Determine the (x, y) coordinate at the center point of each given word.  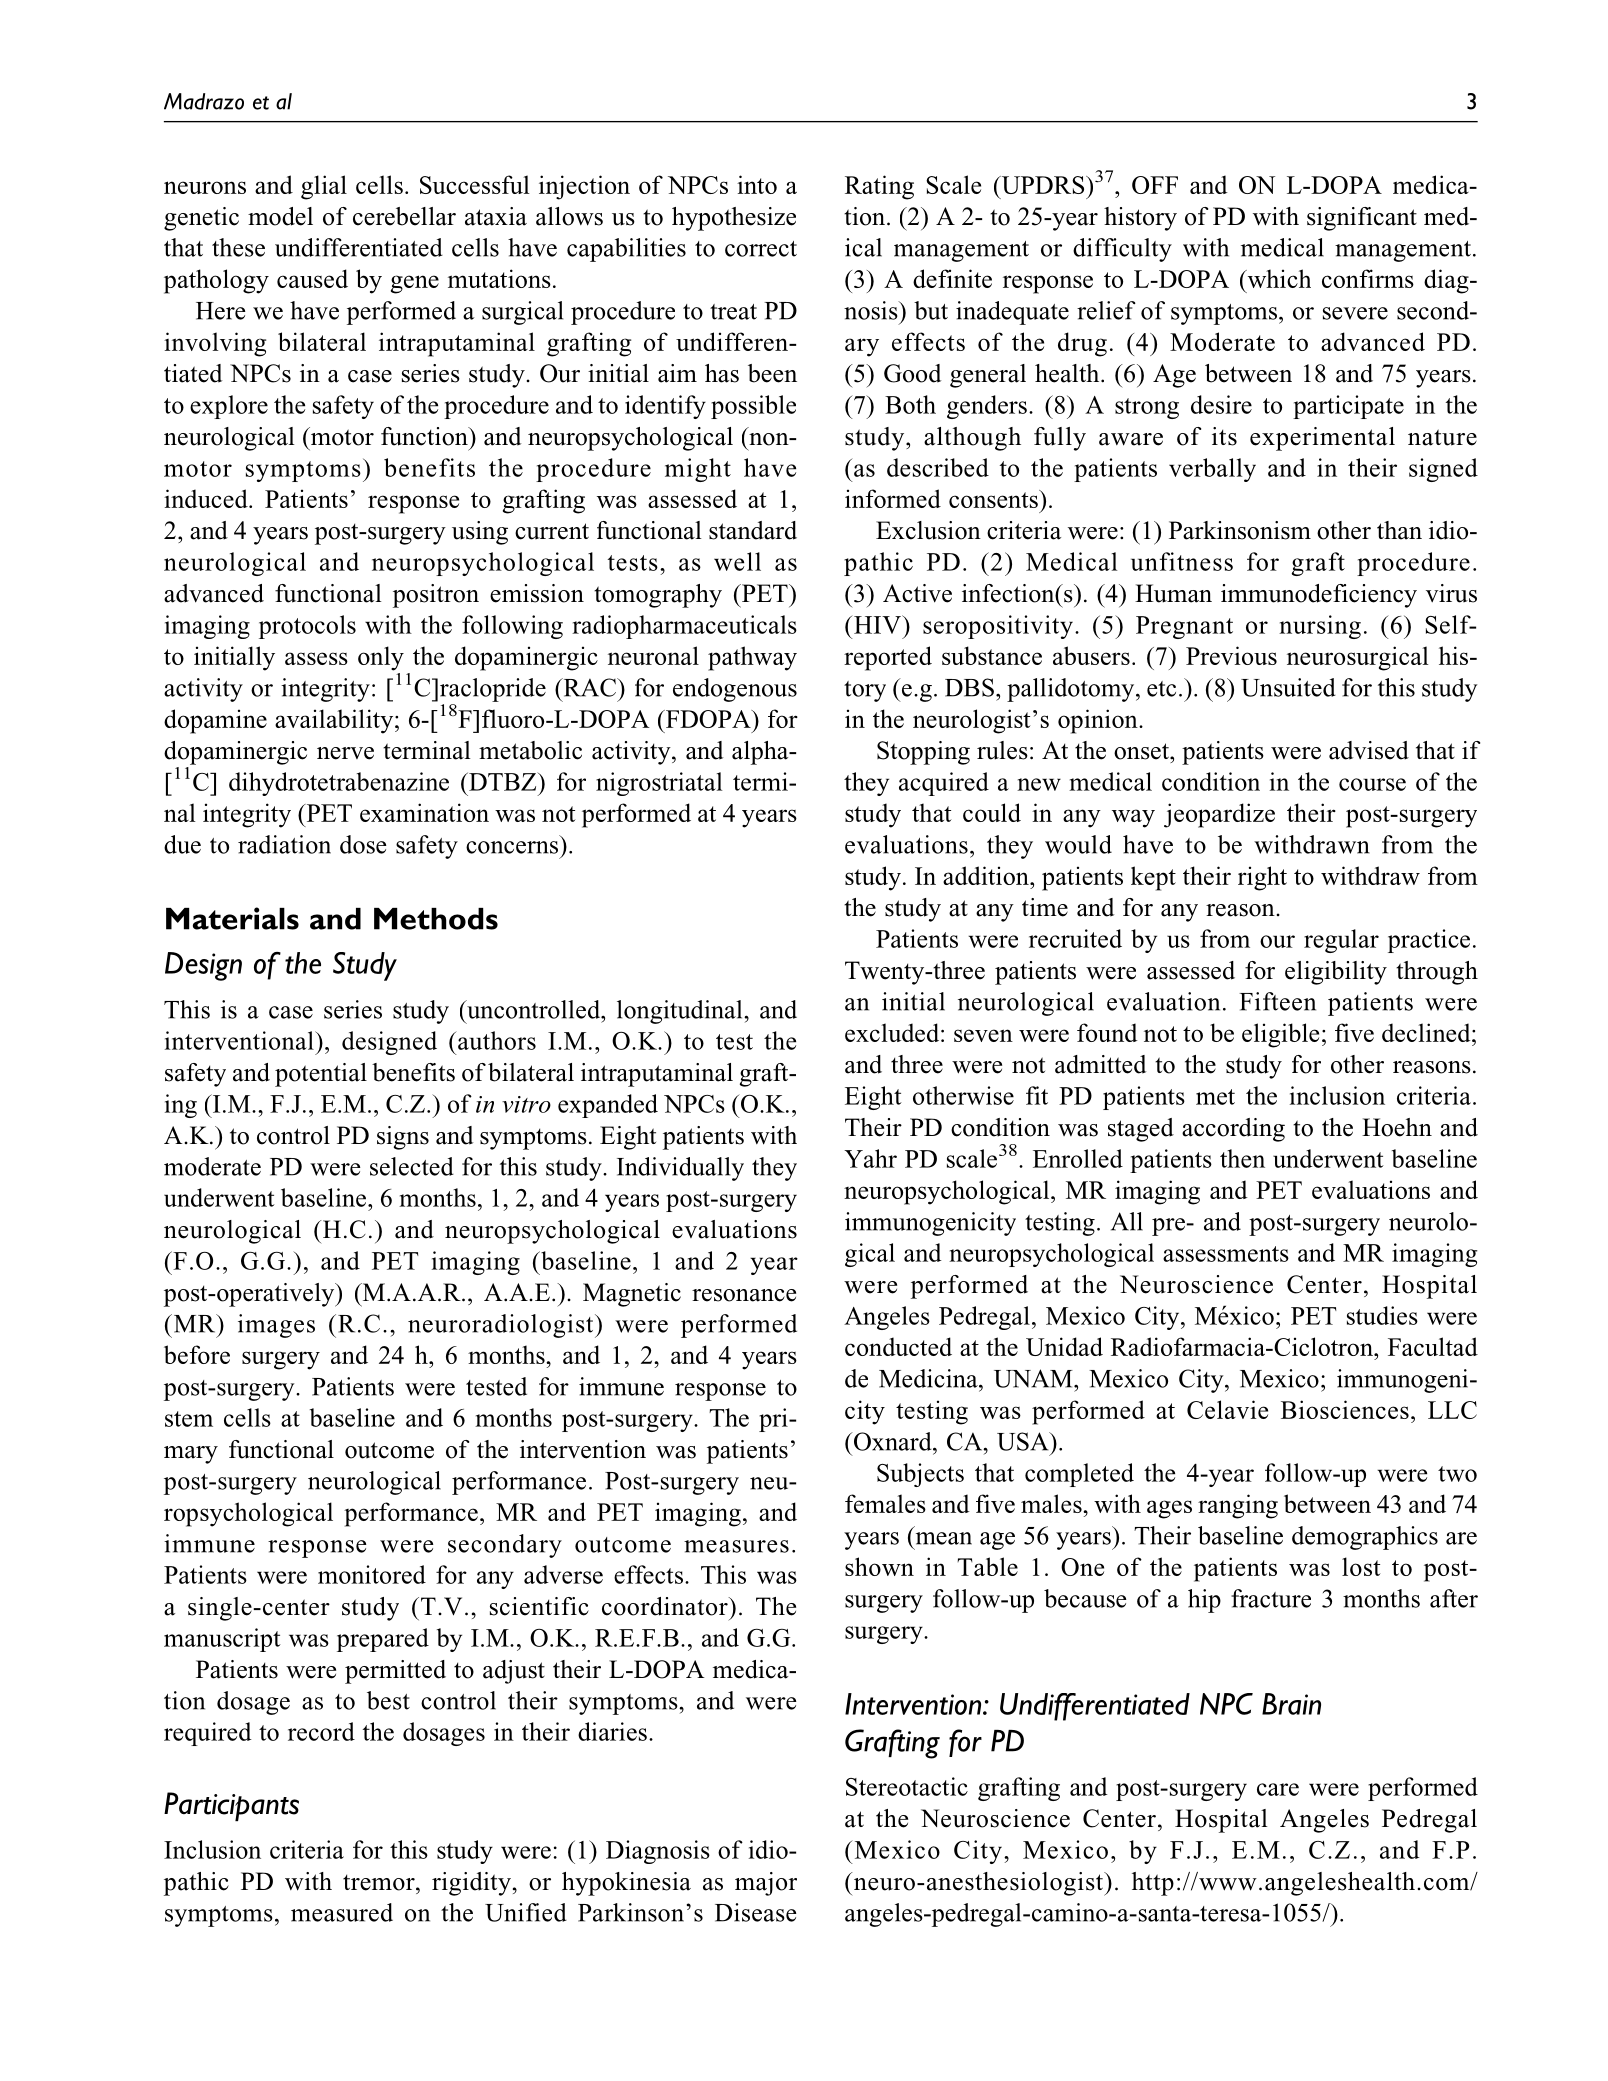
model (280, 216)
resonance (744, 1295)
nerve (345, 753)
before (197, 1354)
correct (761, 249)
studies (1382, 1315)
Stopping (923, 753)
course (1372, 784)
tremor (380, 1882)
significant (1362, 219)
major (766, 1884)
